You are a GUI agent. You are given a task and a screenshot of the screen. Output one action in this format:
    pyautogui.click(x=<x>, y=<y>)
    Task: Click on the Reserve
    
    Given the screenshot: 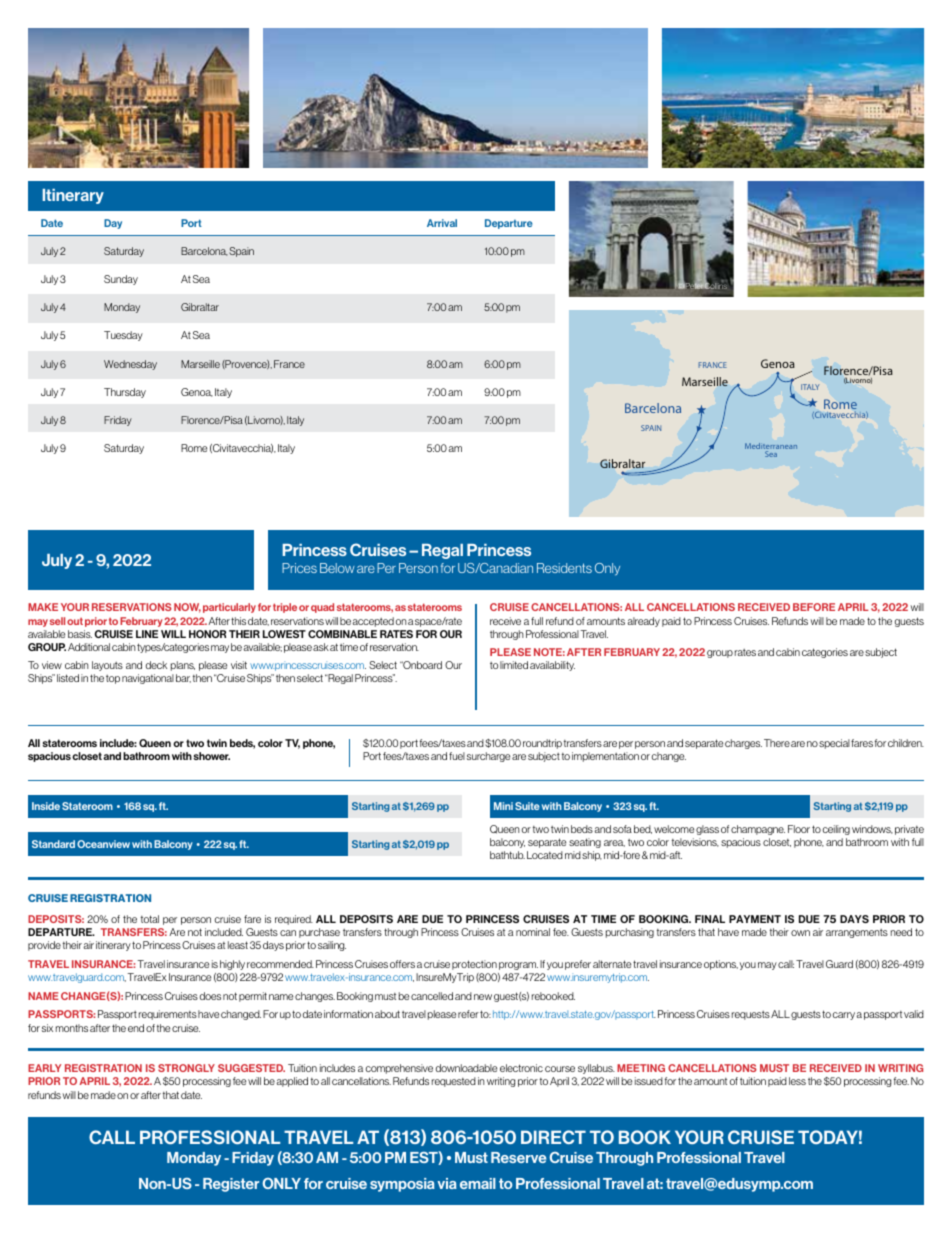 What is the action you would take?
    pyautogui.click(x=518, y=1157)
